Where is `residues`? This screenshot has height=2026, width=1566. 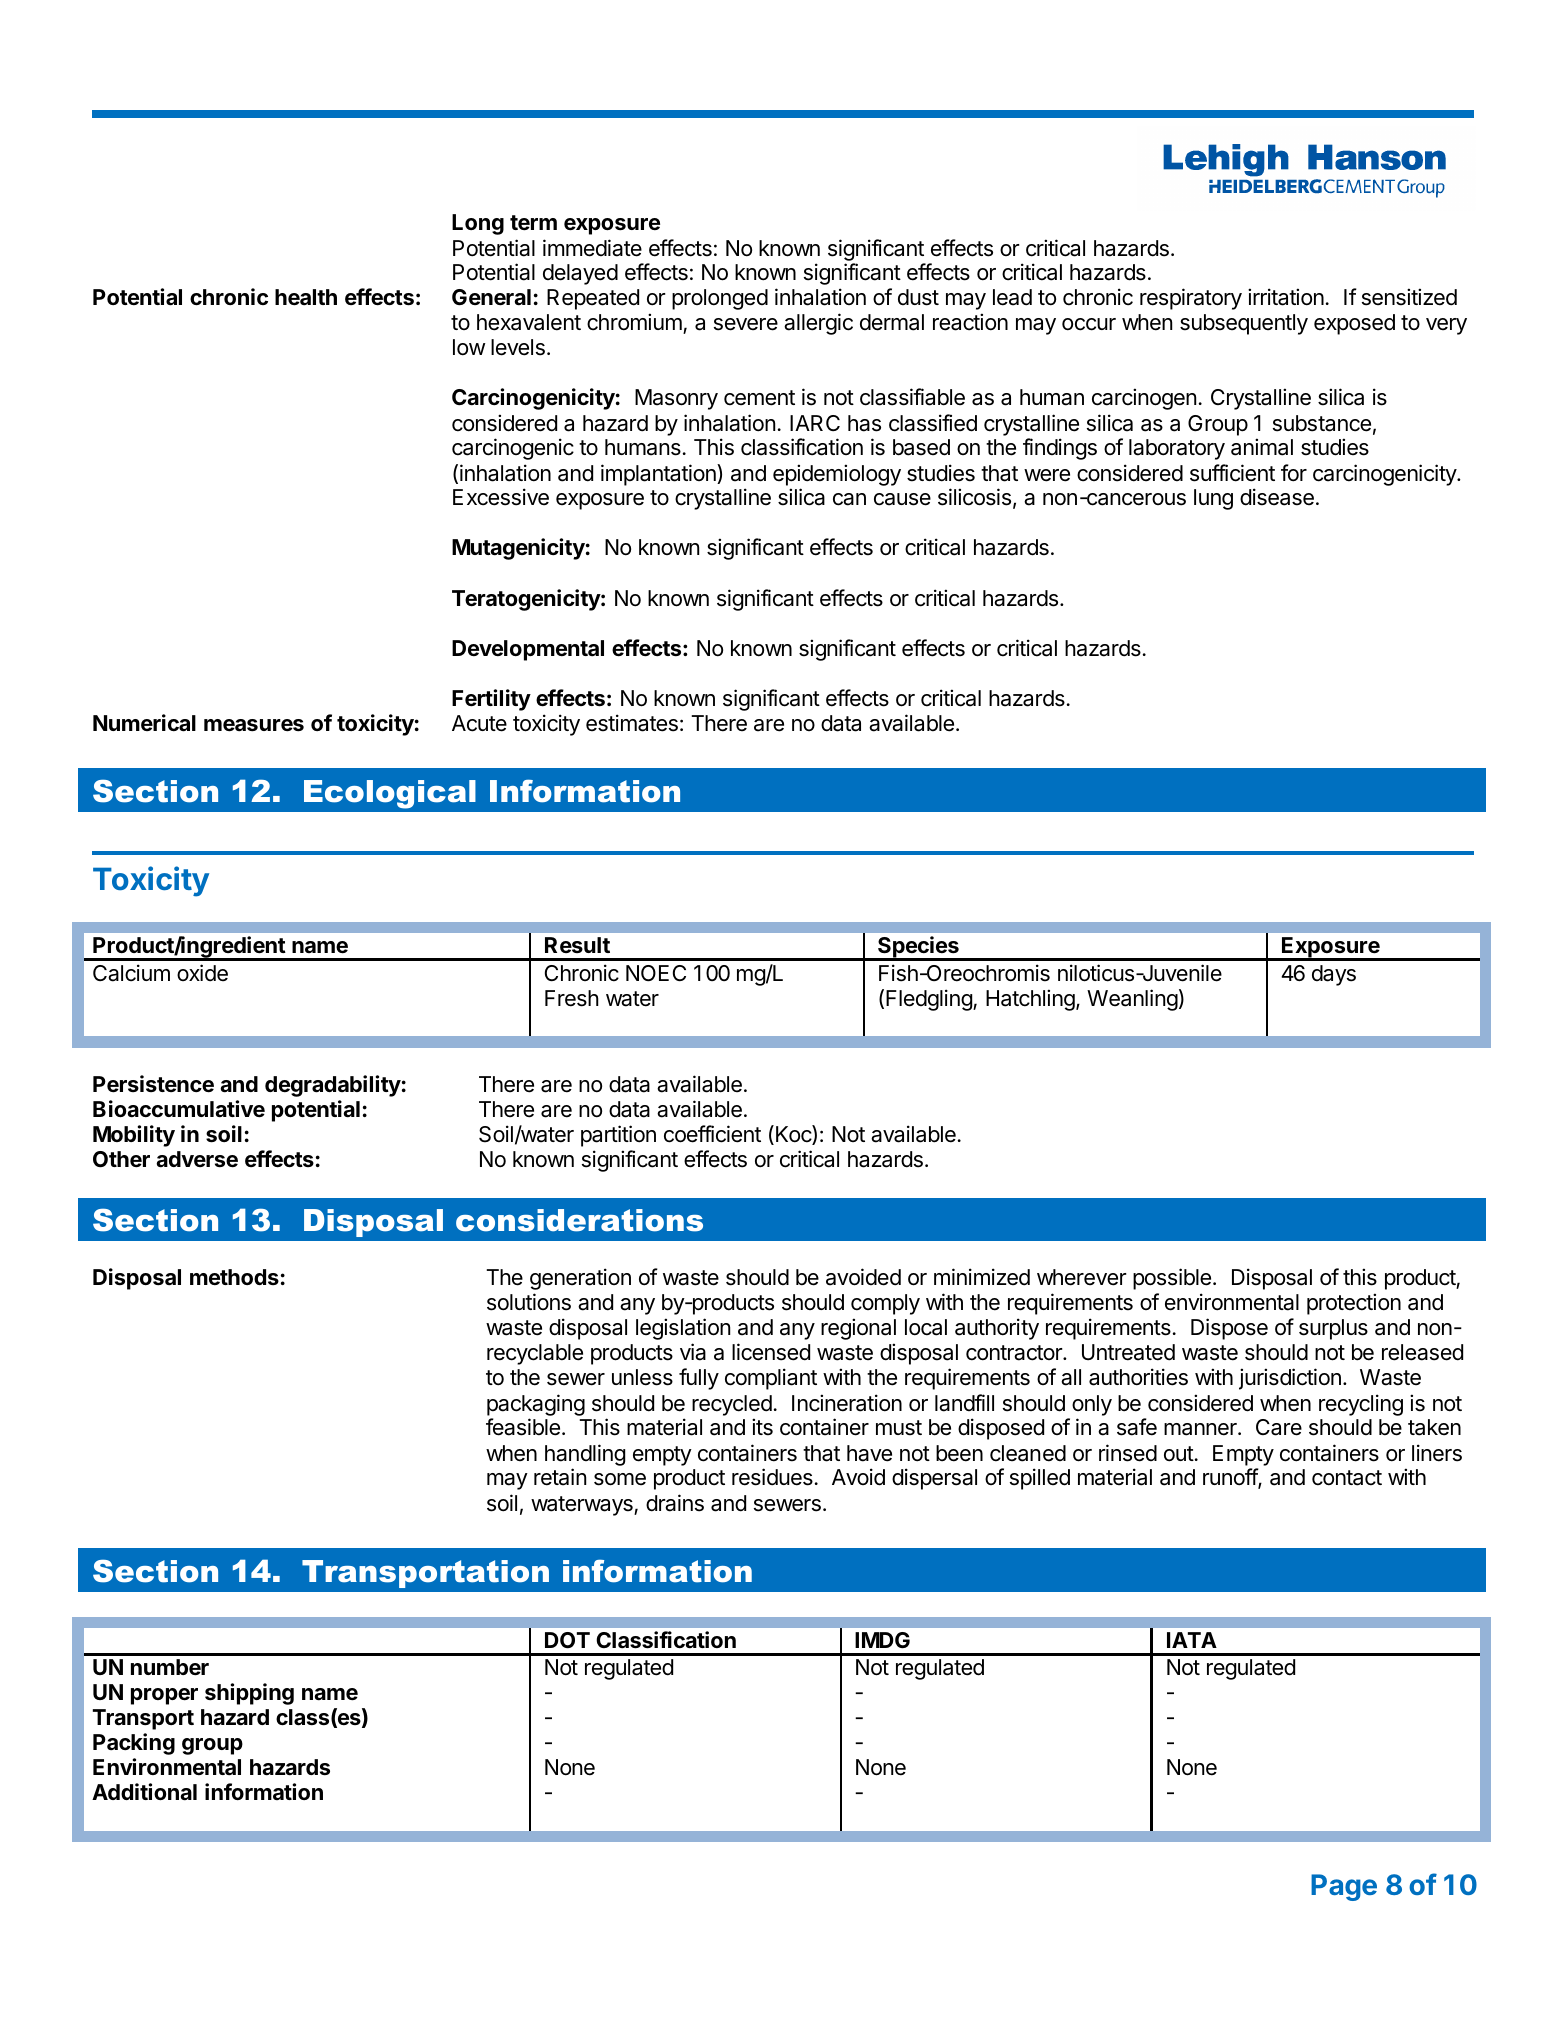 residues is located at coordinates (772, 1477).
